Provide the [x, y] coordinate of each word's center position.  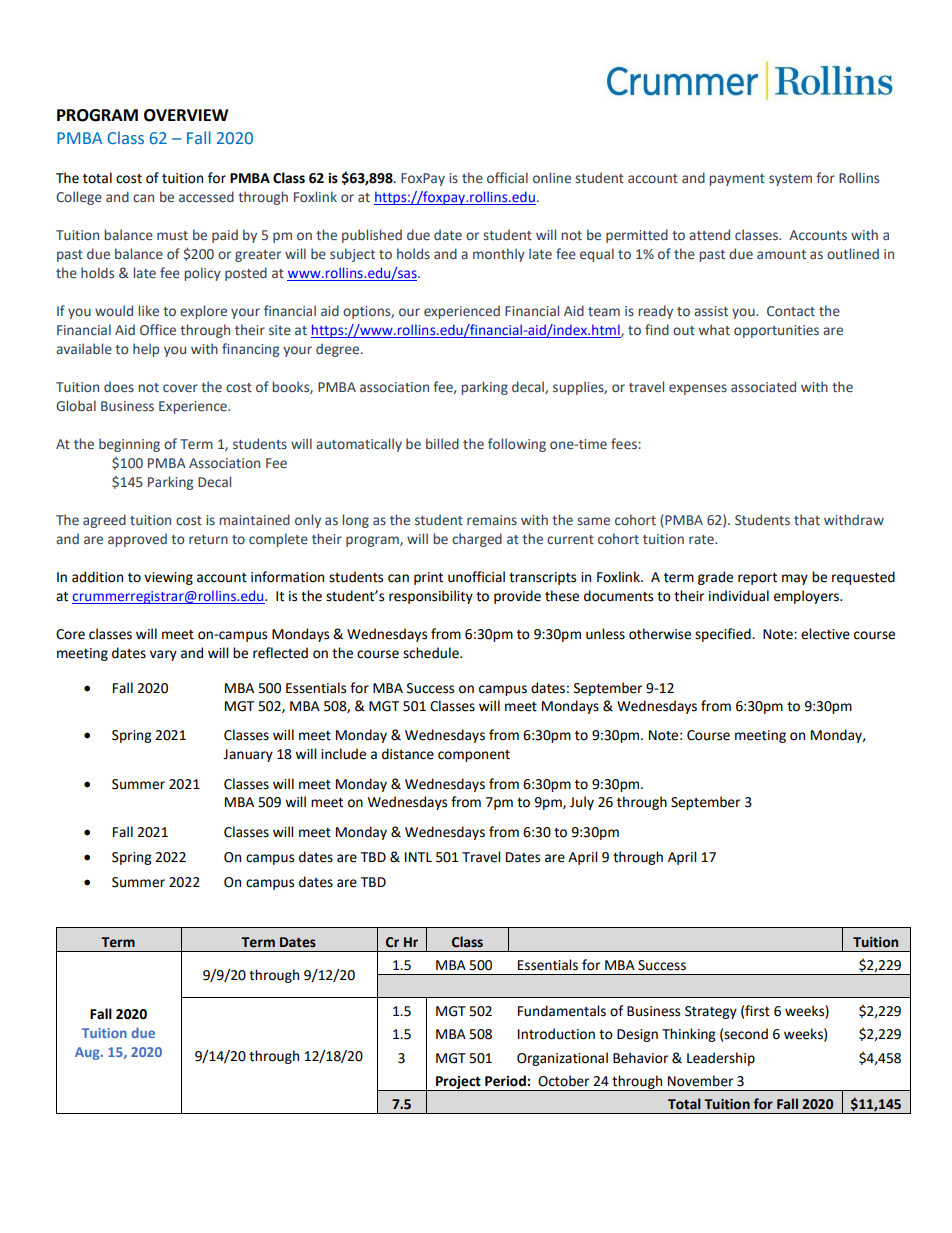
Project [458, 1083]
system [790, 180]
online [552, 177]
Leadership [721, 1059]
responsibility [431, 597]
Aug [88, 1053]
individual [739, 596]
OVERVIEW [186, 115]
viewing [168, 578]
